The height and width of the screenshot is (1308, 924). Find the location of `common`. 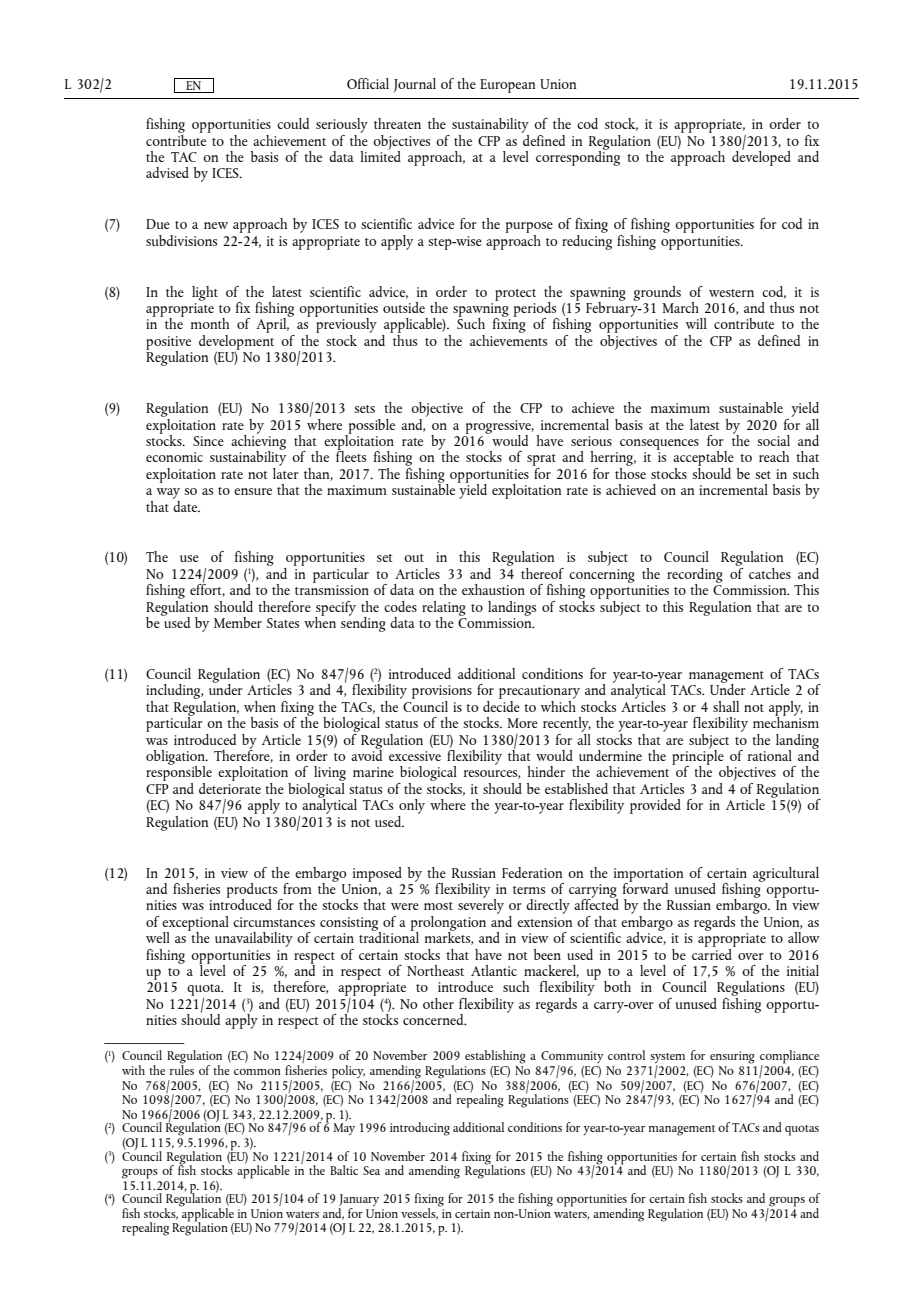

common is located at coordinates (257, 1072).
